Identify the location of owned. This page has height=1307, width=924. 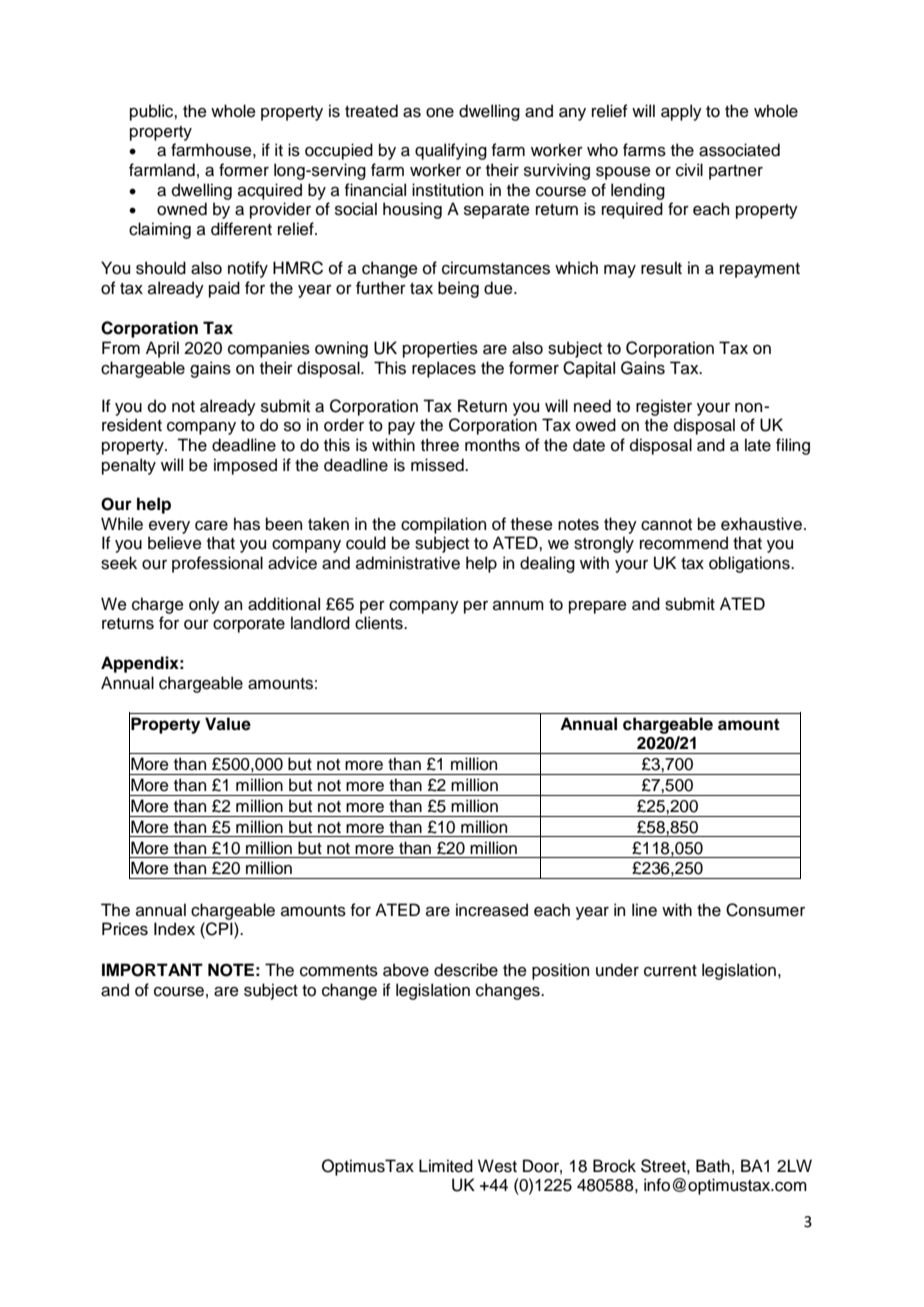
(182, 209).
